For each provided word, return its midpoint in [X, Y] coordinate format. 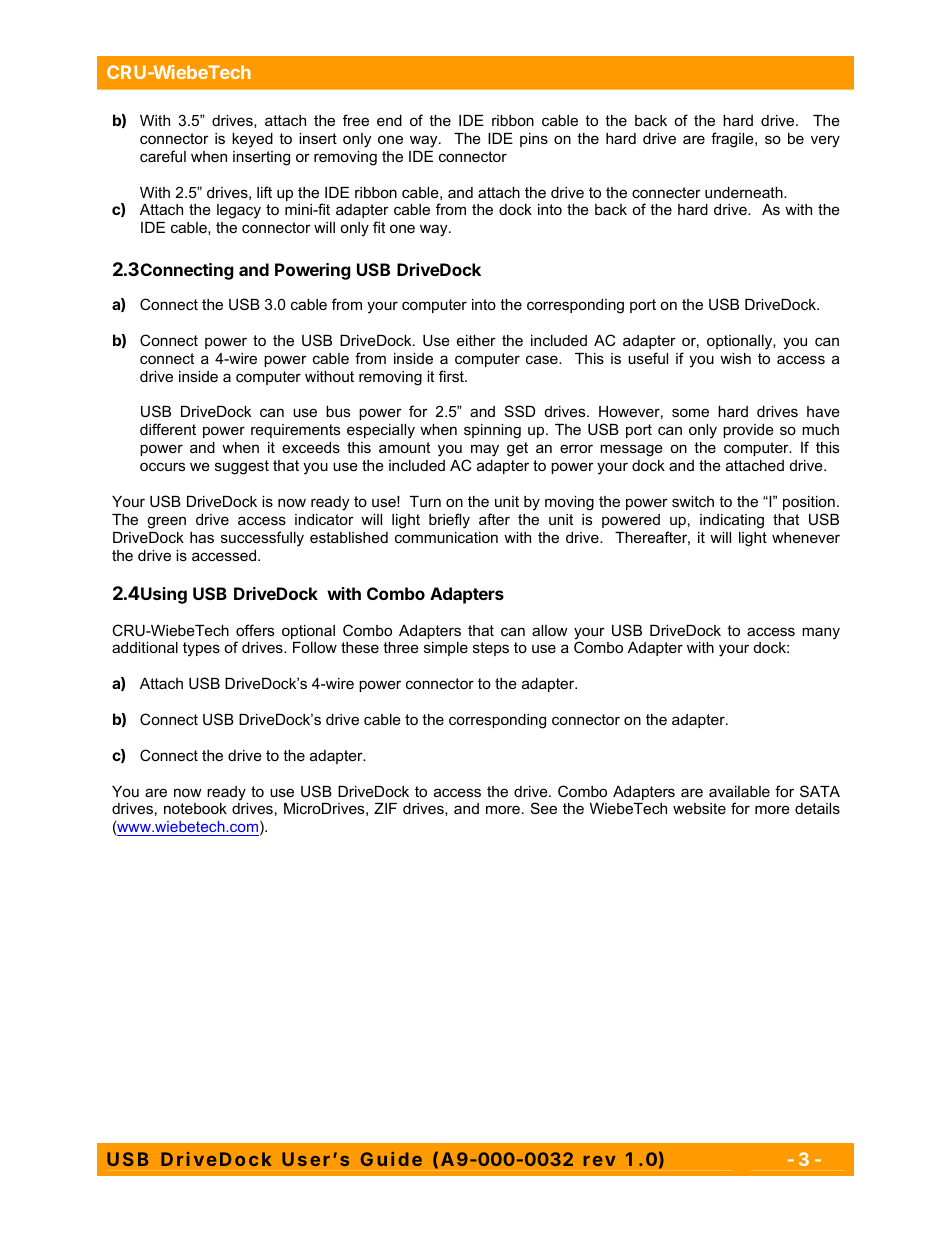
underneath [745, 192]
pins [534, 140]
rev [600, 1161]
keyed [252, 140]
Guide [391, 1159]
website [699, 808]
